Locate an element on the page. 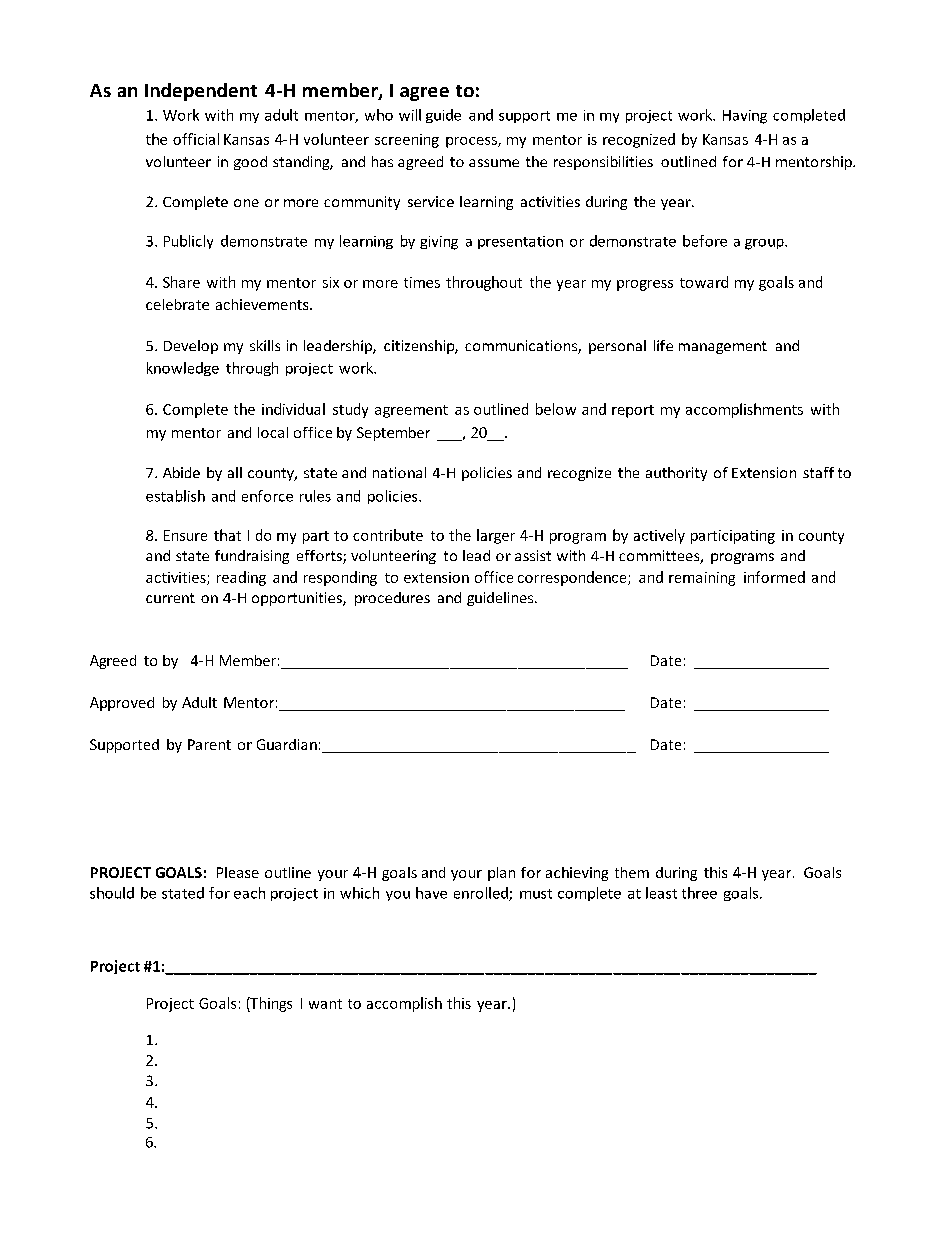 The image size is (952, 1233). remaining is located at coordinates (702, 579).
